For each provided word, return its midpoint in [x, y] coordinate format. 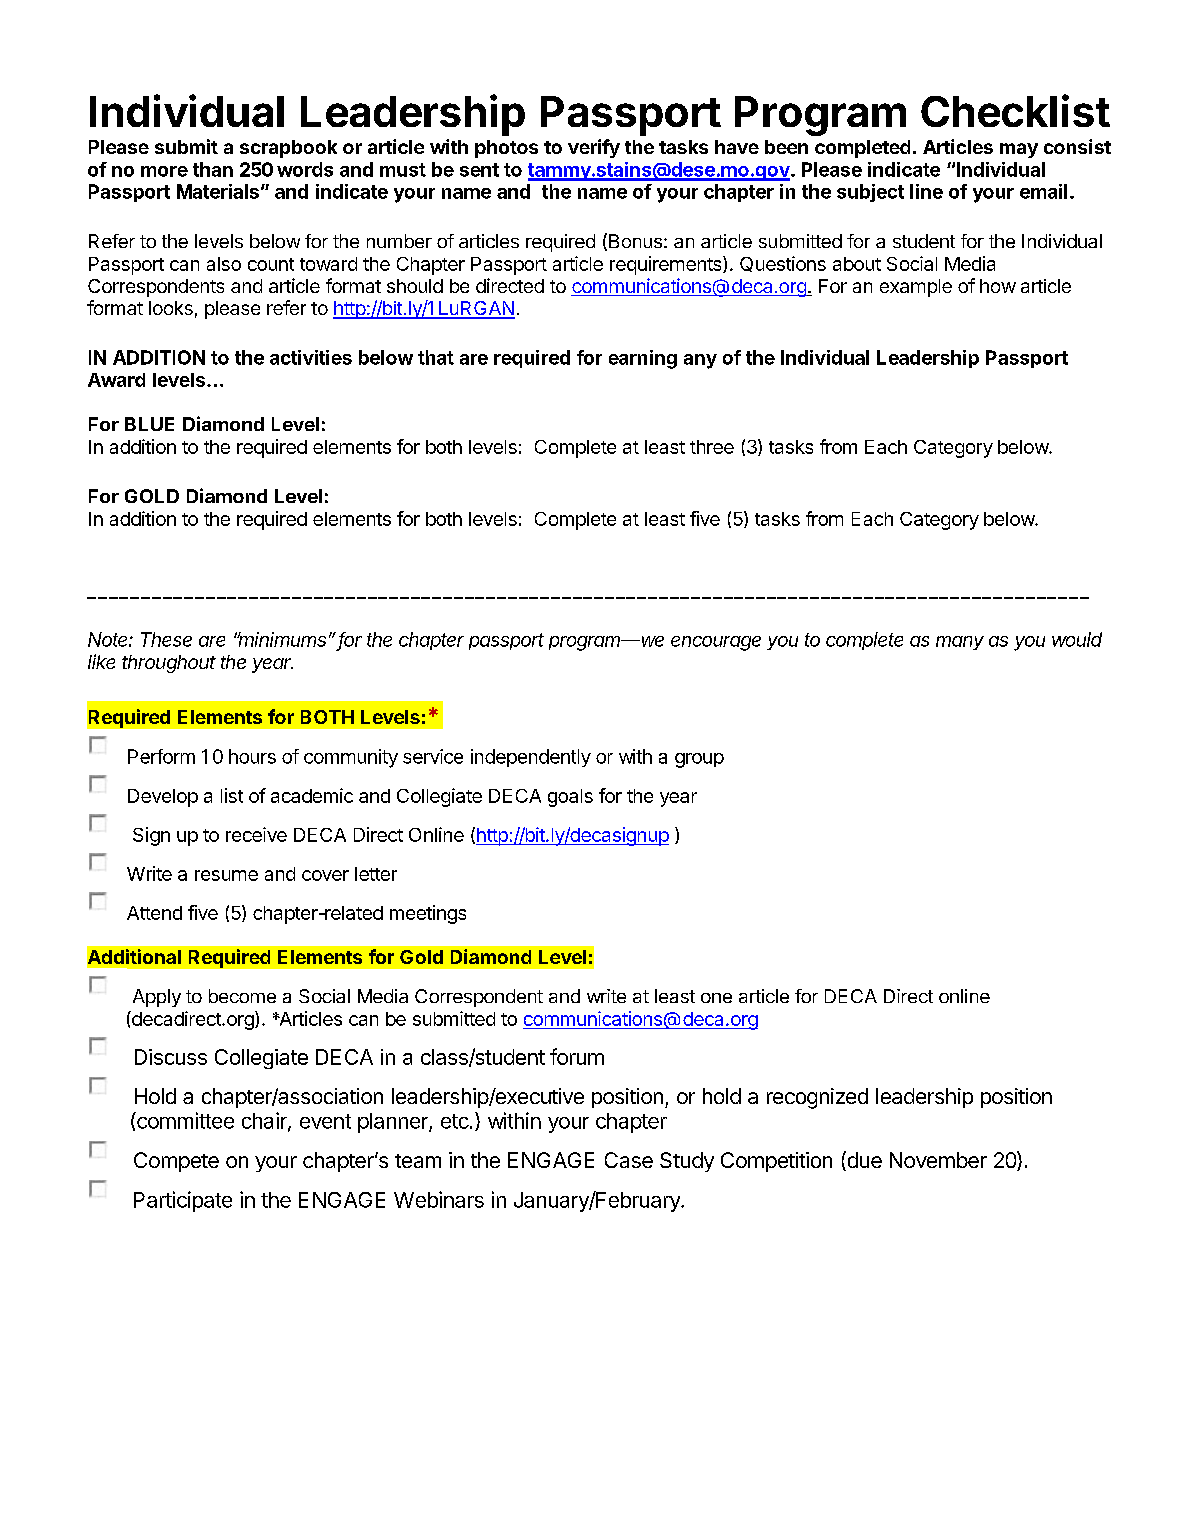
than [213, 169]
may [1019, 150]
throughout [169, 664]
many [960, 643]
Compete [176, 1162]
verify [594, 148]
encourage [716, 643]
